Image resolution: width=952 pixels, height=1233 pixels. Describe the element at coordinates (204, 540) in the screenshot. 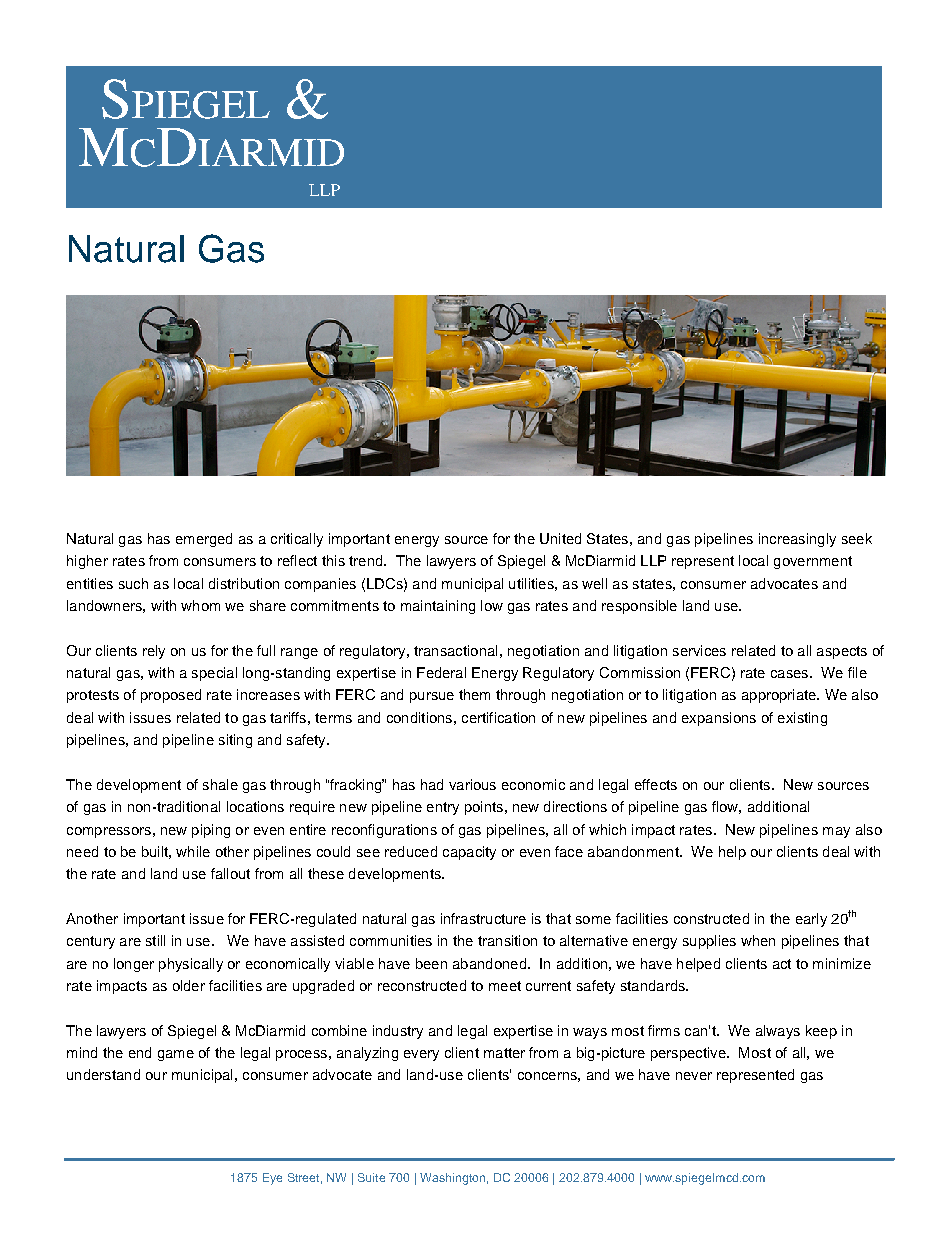

I see `emerged` at that location.
